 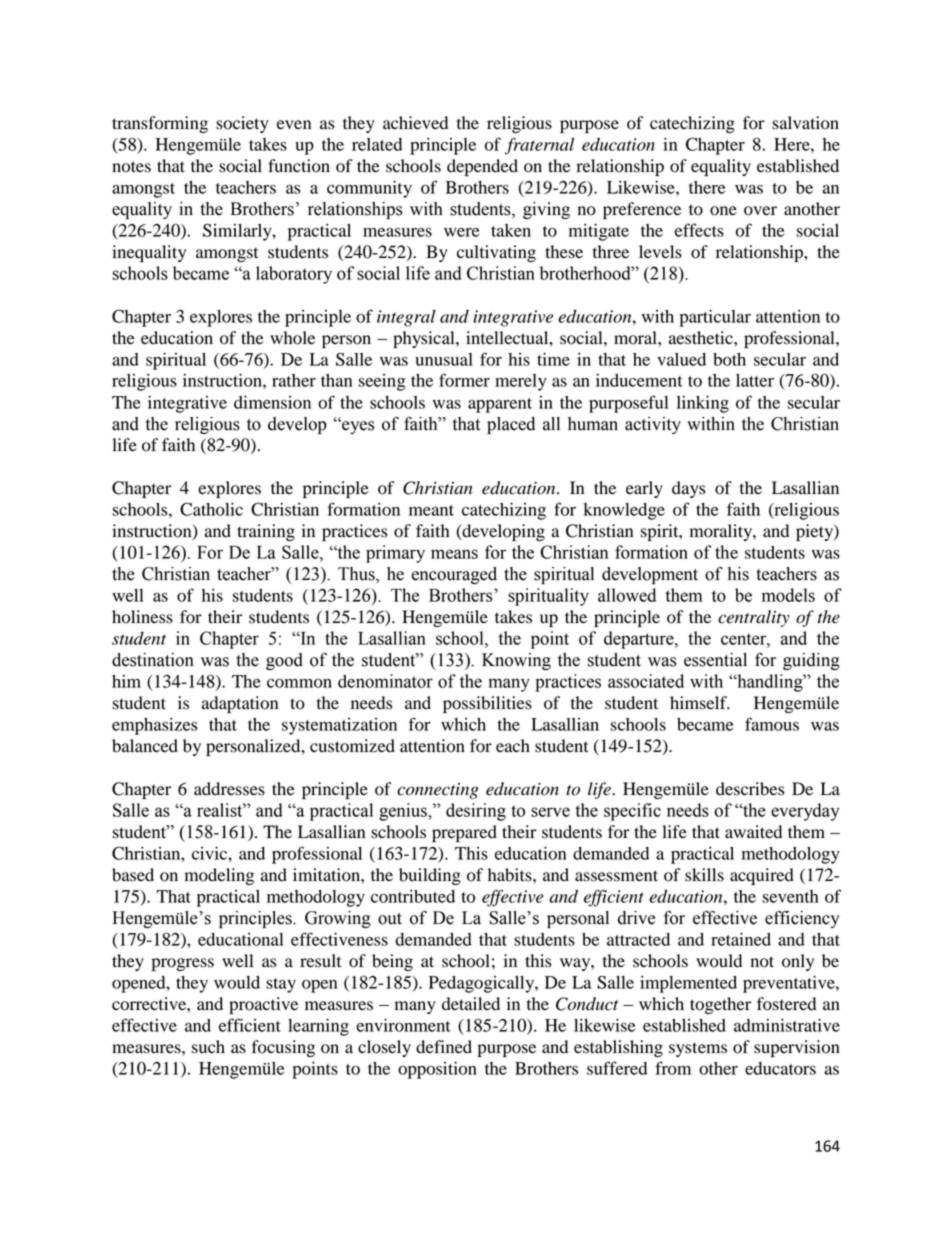 What do you see at coordinates (482, 167) in the page?
I see `depended` at bounding box center [482, 167].
